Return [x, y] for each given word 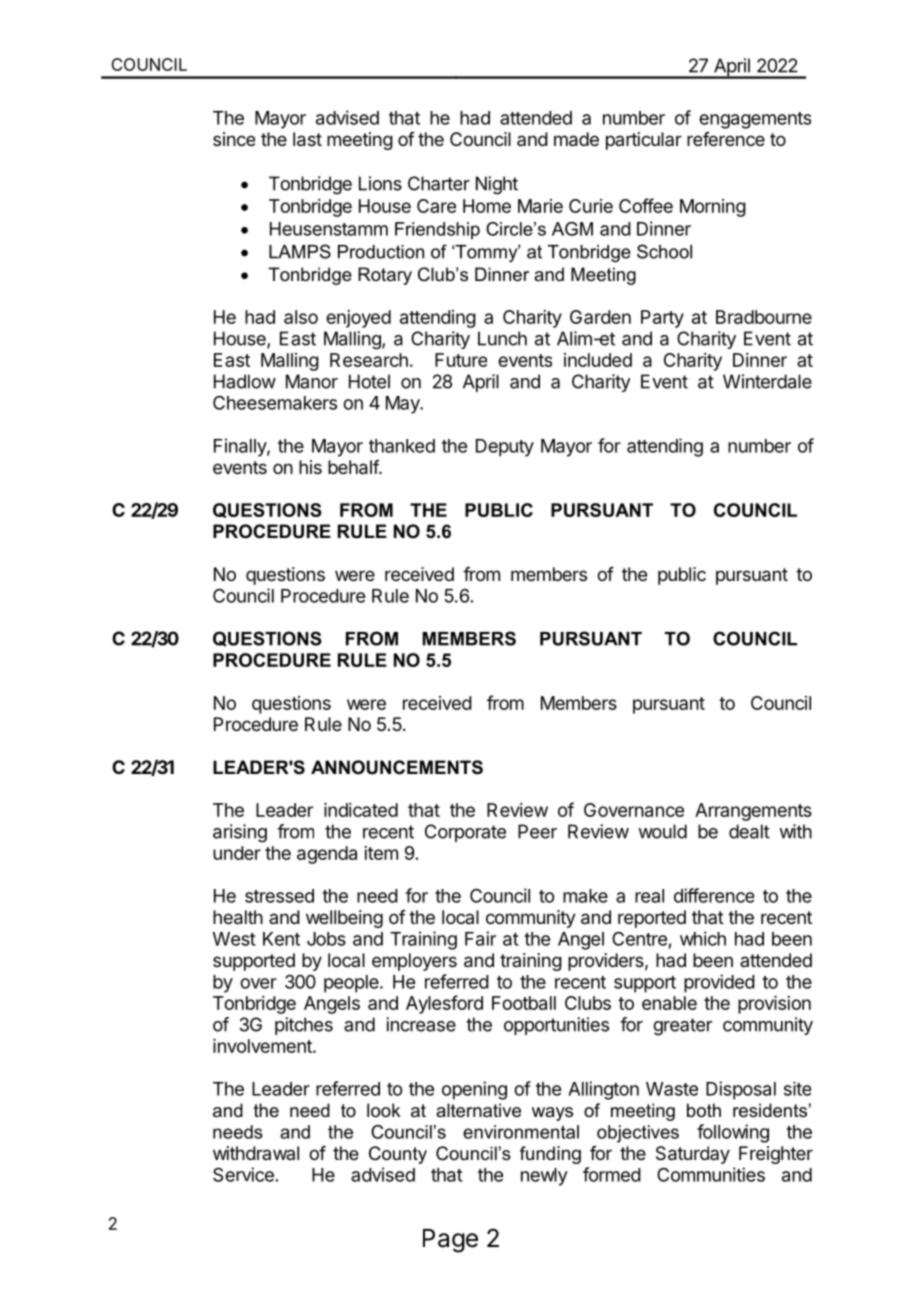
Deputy [505, 448]
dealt [749, 831]
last [307, 139]
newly [544, 1177]
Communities [711, 1174]
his [310, 467]
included [598, 360]
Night [497, 185]
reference [726, 139]
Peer [537, 831]
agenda [327, 855]
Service [243, 1174]
